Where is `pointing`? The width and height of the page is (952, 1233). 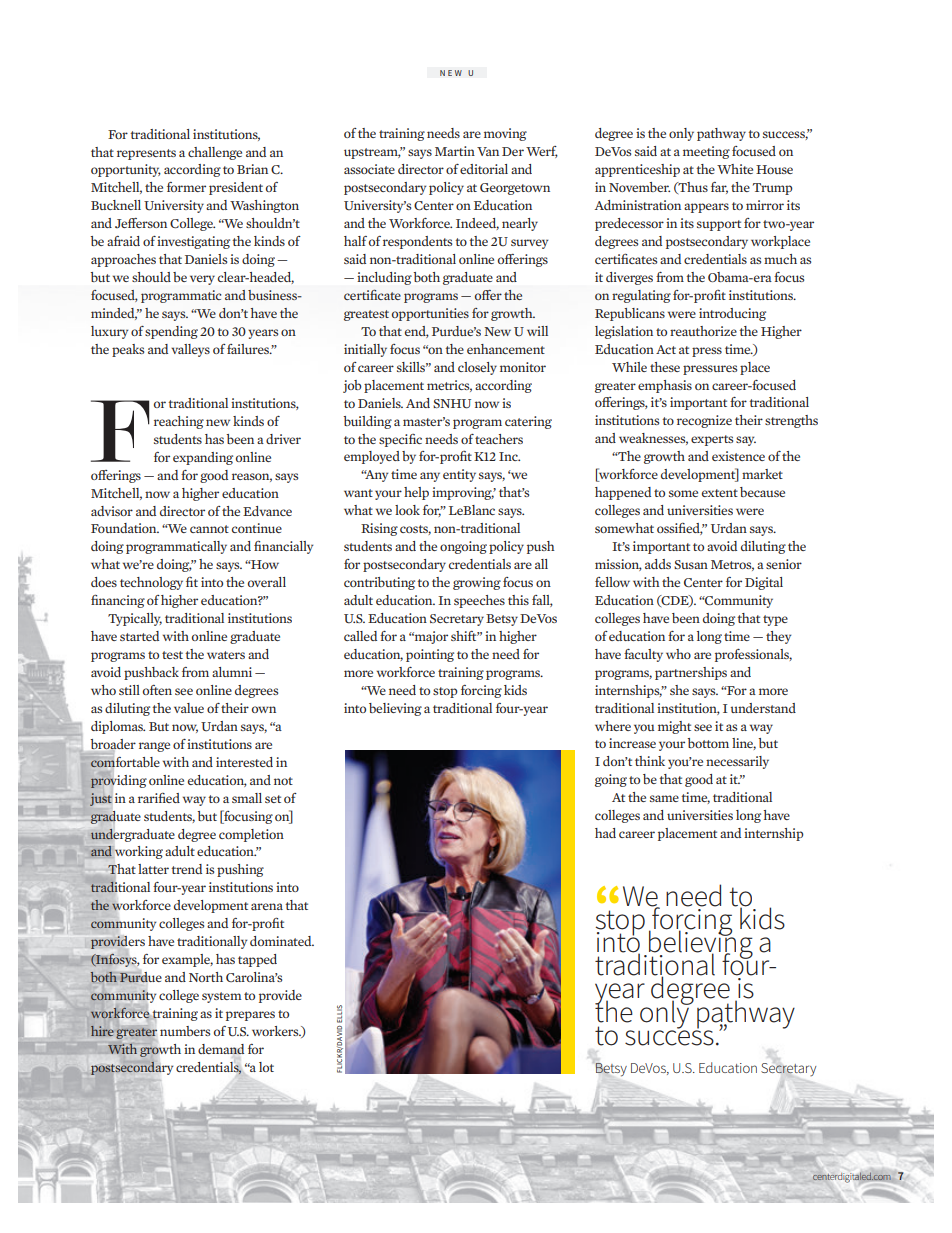
pointing is located at coordinates (430, 655).
